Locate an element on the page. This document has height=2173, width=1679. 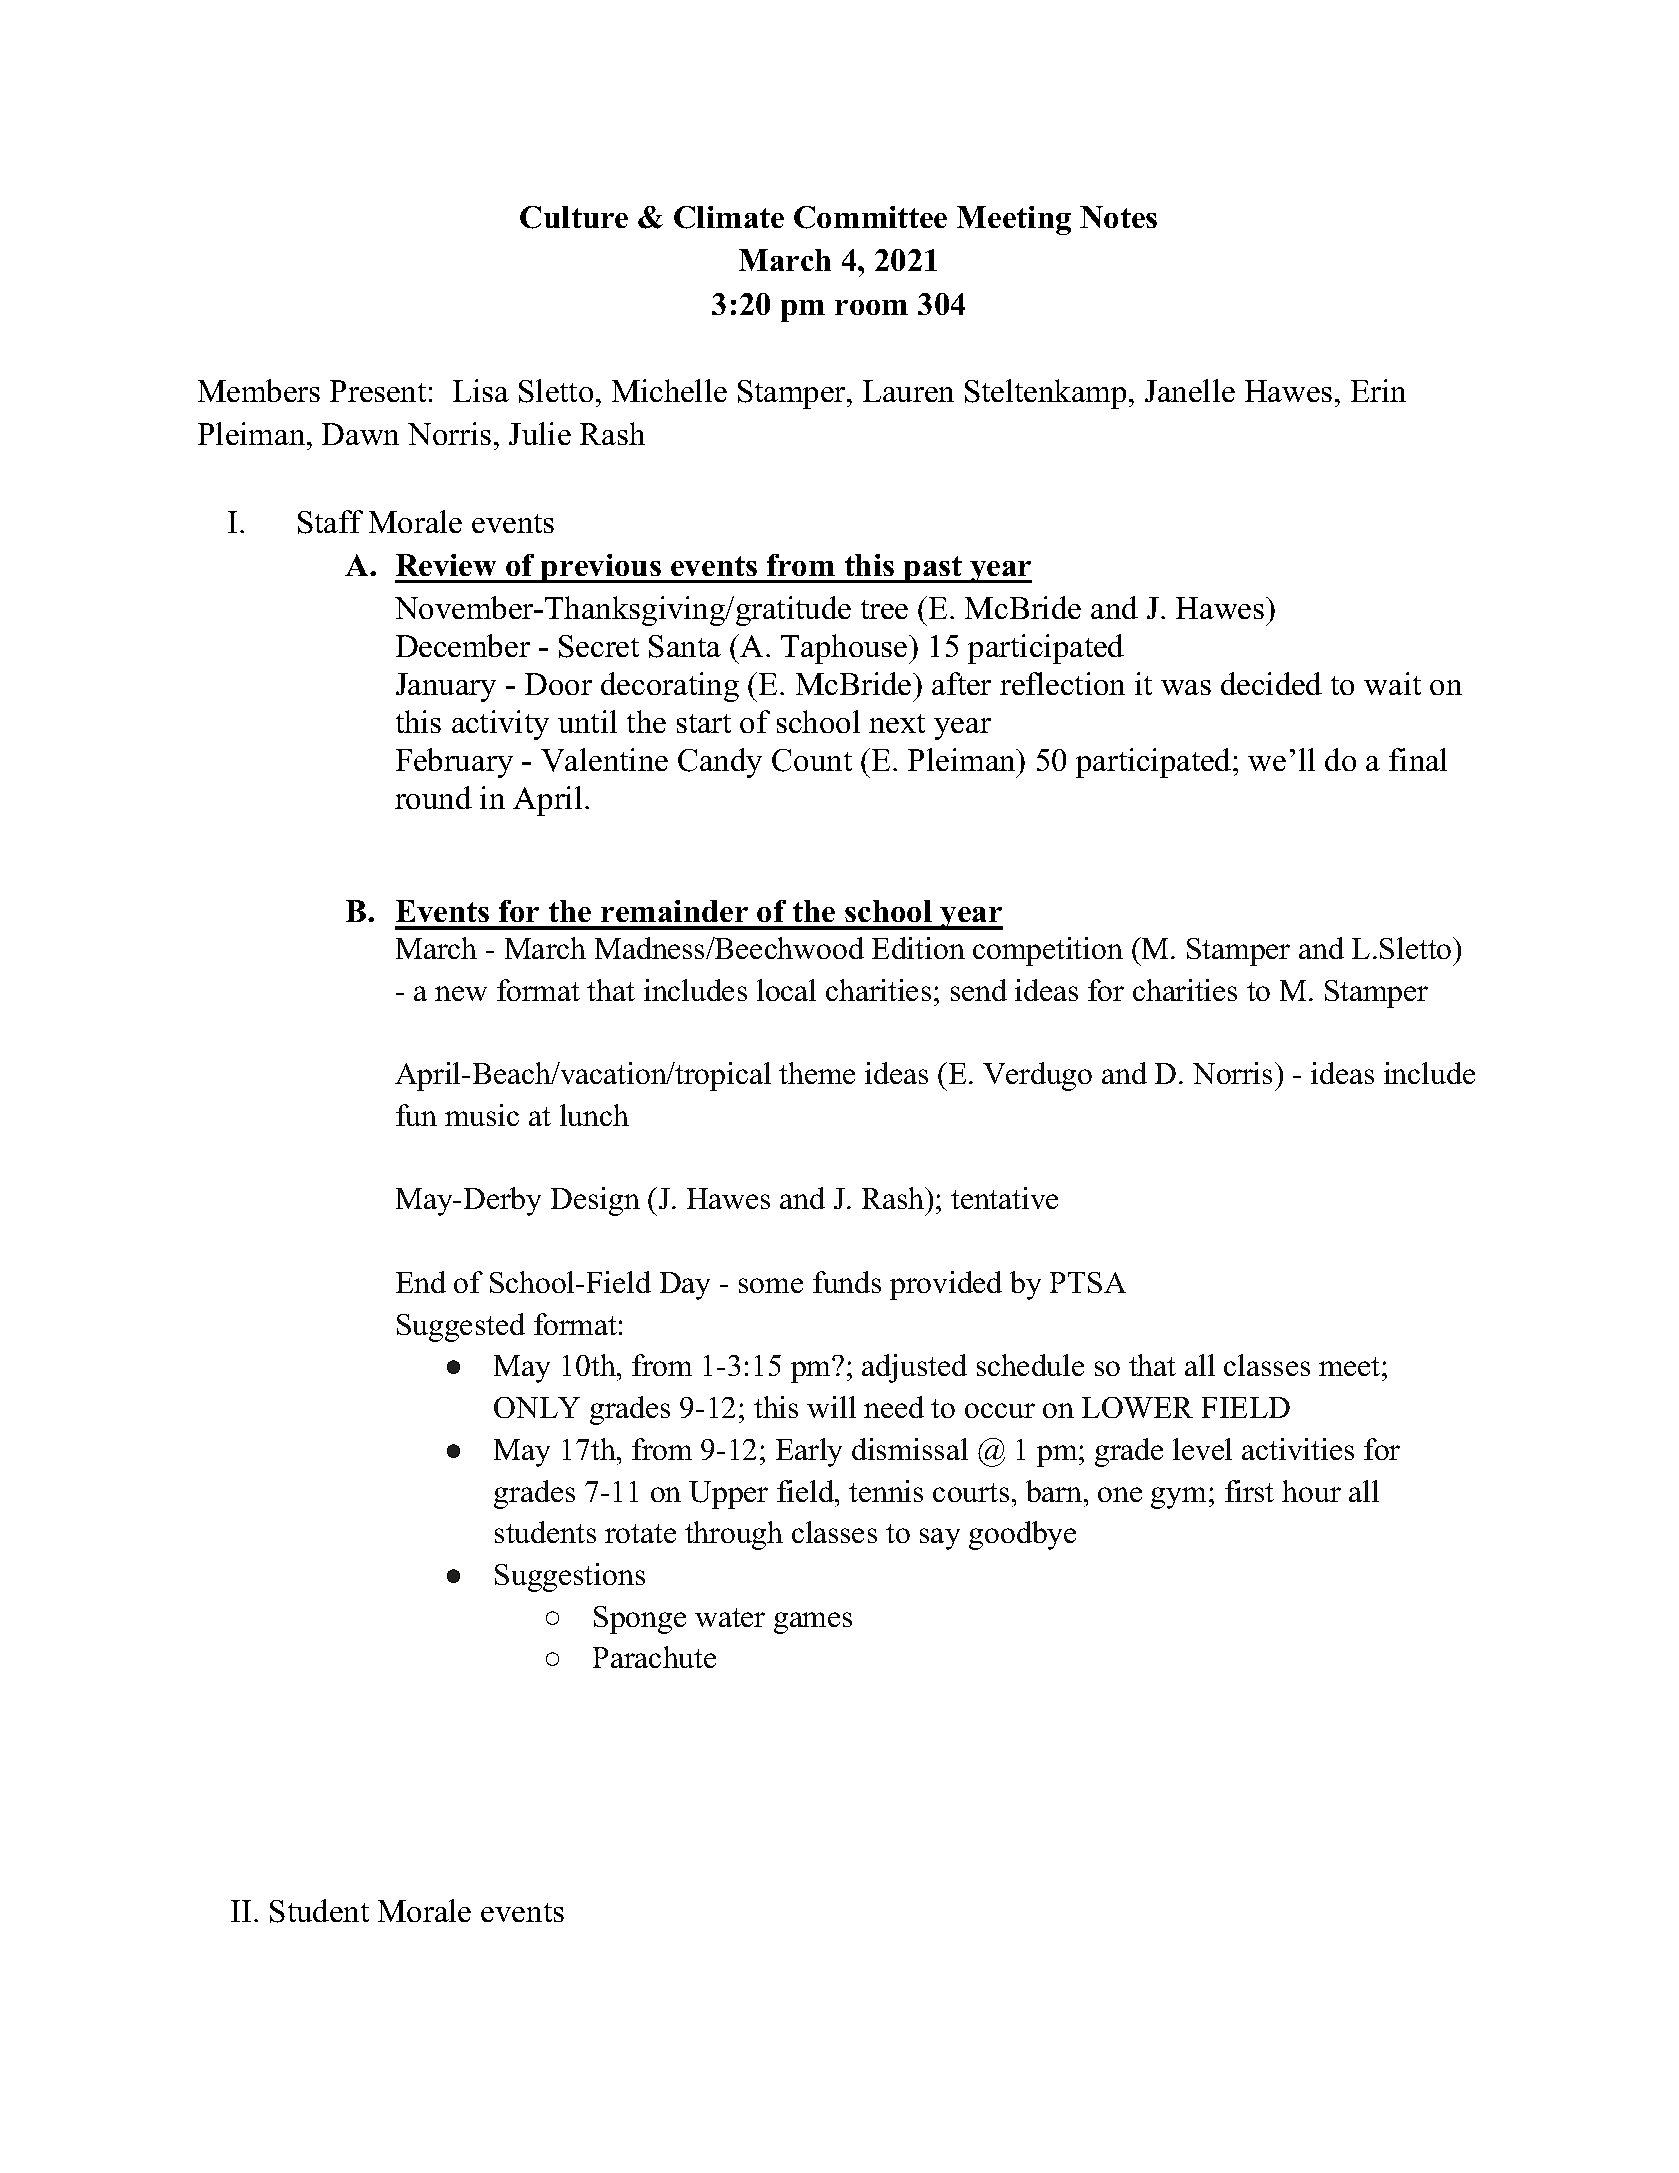
Suggestions is located at coordinates (570, 1577).
